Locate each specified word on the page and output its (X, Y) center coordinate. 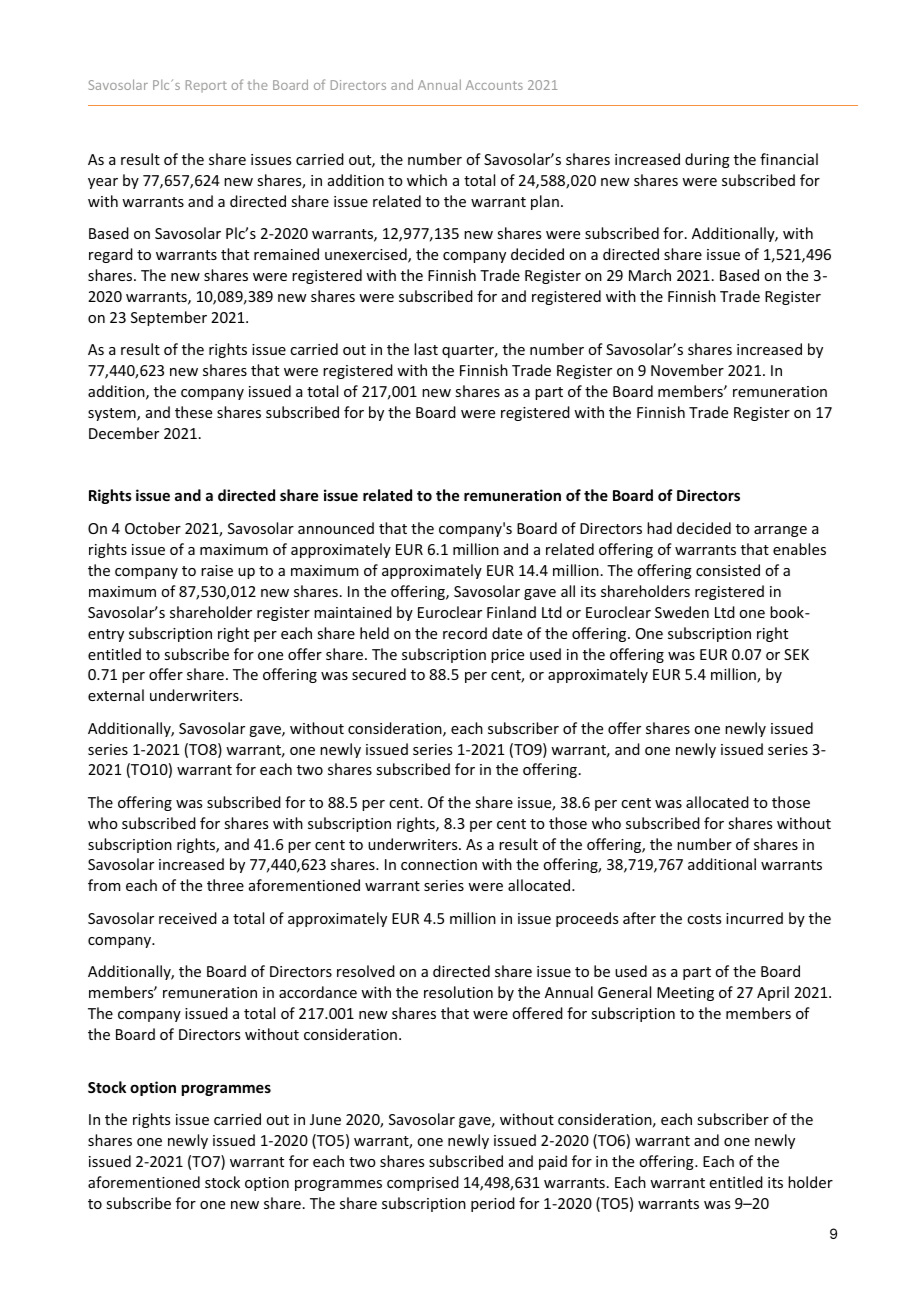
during (707, 160)
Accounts (494, 85)
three (225, 885)
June (325, 1119)
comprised (423, 1183)
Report (206, 86)
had (659, 528)
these (193, 412)
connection (439, 864)
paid (553, 1162)
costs (704, 919)
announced (336, 528)
